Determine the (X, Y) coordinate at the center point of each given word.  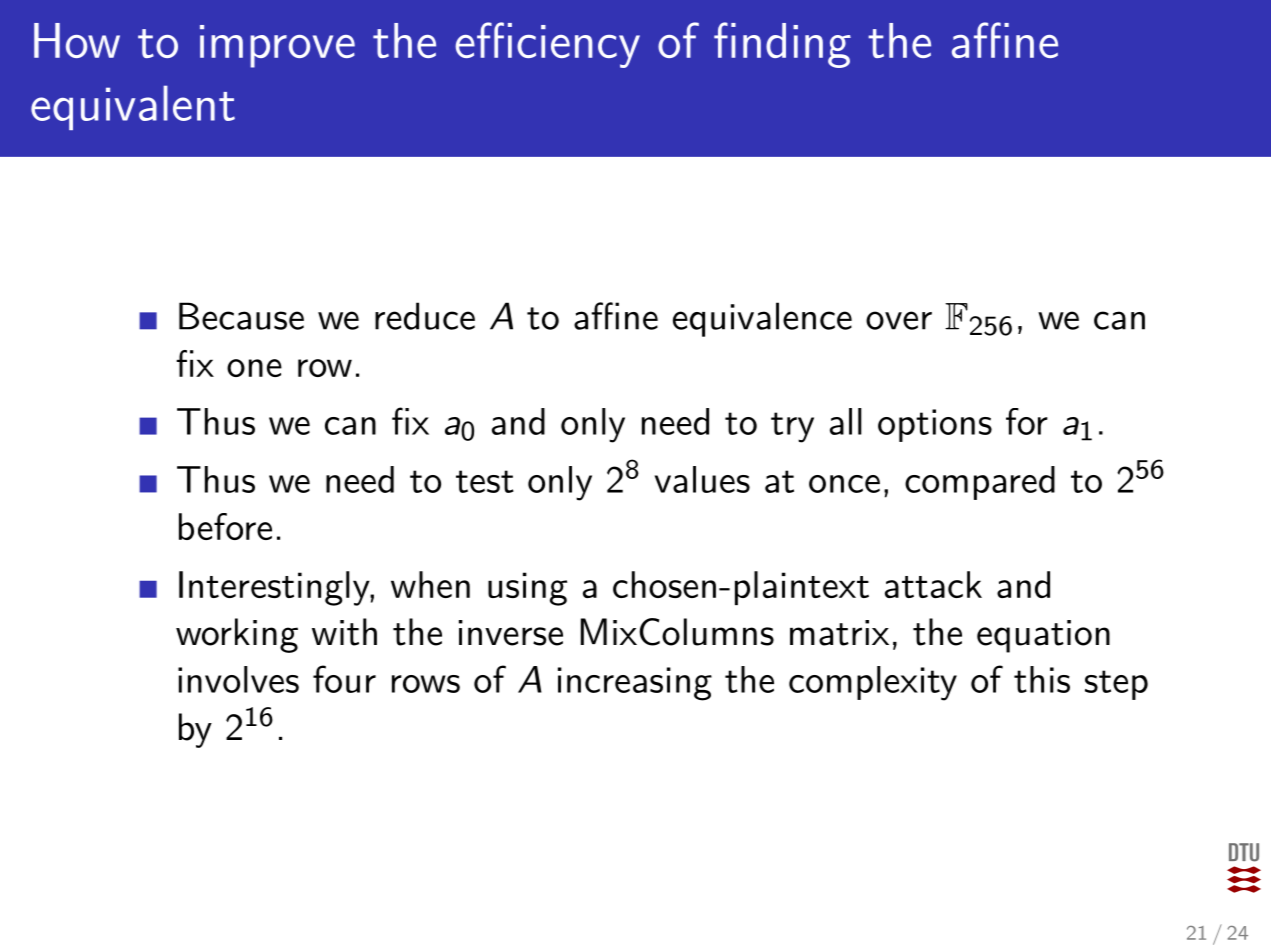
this (1042, 679)
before (225, 526)
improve (277, 46)
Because (241, 316)
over (899, 320)
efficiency (547, 45)
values (702, 479)
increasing (635, 684)
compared (980, 483)
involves (238, 679)
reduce (425, 316)
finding (782, 45)
